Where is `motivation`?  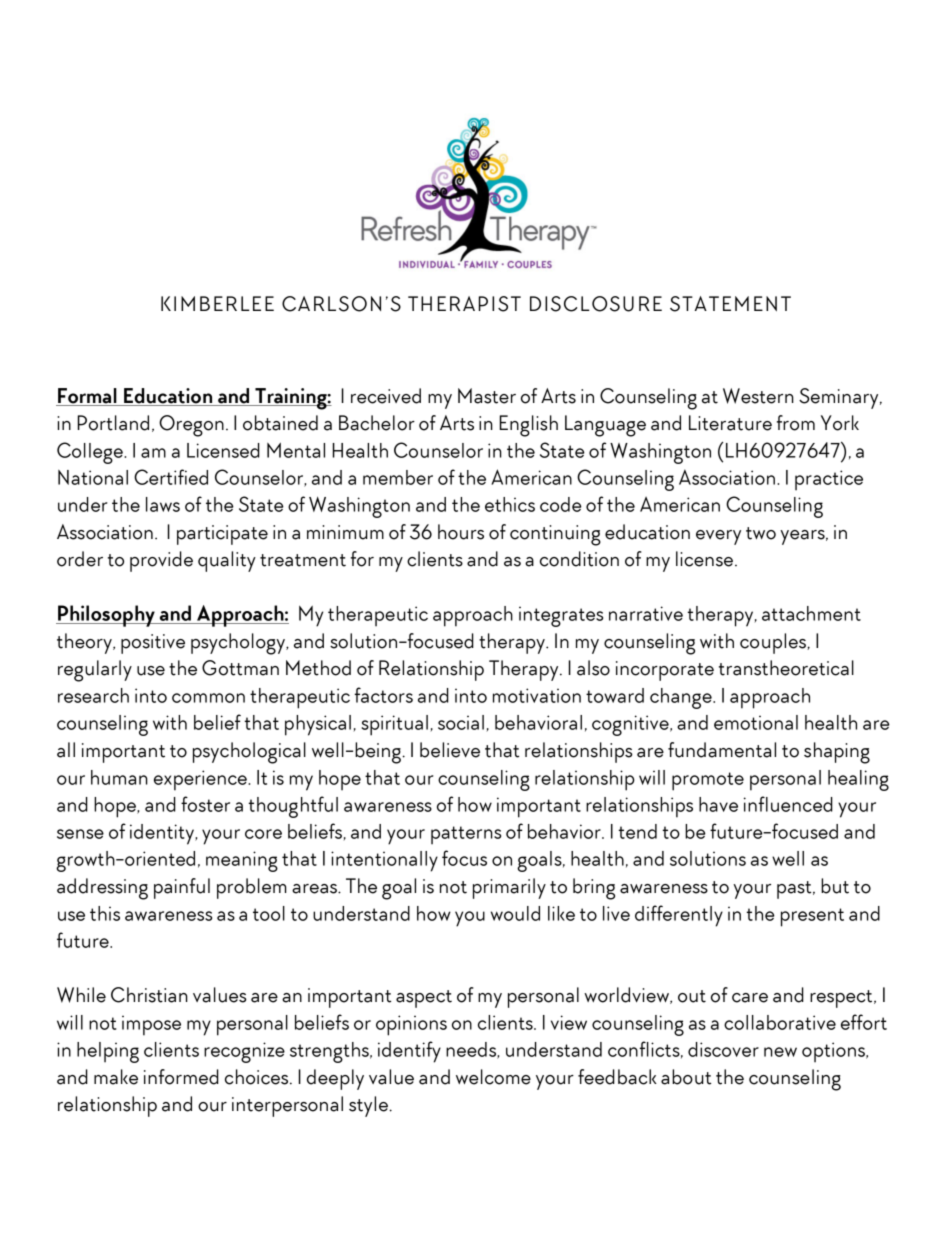
motivation is located at coordinates (537, 695).
